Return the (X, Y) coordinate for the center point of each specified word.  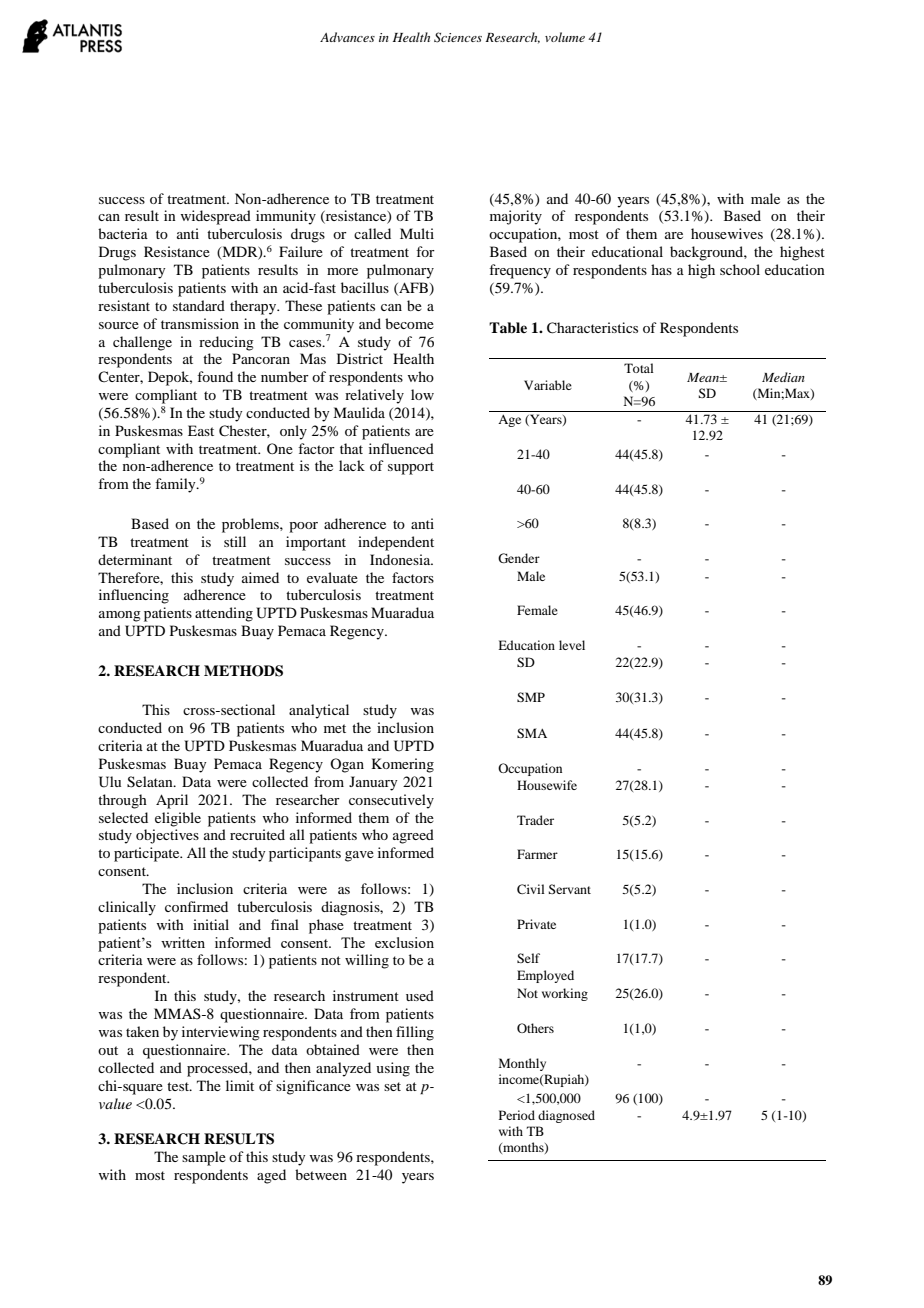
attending (224, 614)
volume (565, 37)
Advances (347, 37)
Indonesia (401, 559)
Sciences (458, 37)
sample (204, 1158)
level (572, 645)
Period (517, 1115)
